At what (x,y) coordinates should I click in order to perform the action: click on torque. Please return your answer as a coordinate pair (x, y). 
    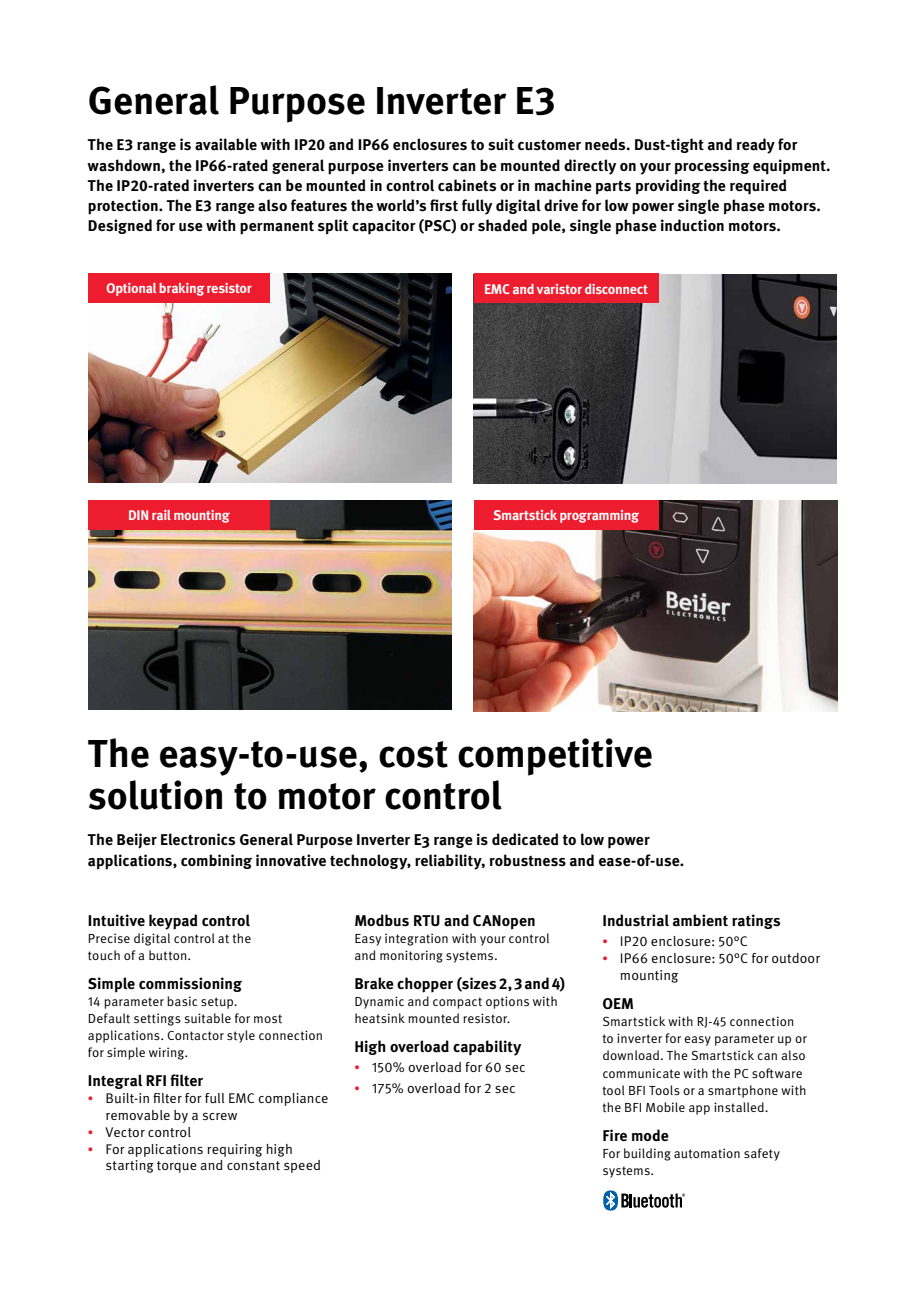
    Looking at the image, I should click on (177, 1167).
